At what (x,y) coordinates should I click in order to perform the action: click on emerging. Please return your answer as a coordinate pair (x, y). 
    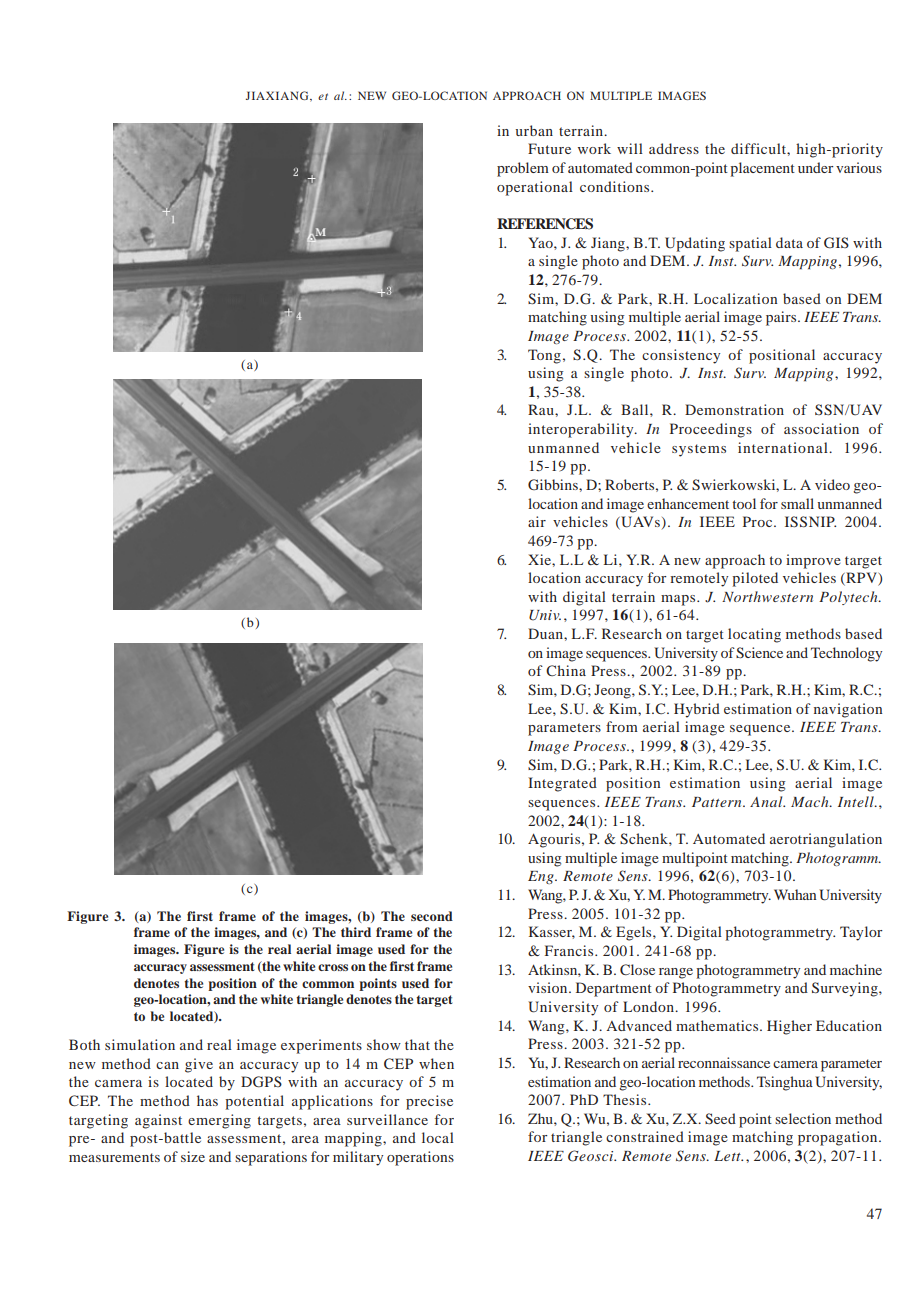
    Looking at the image, I should click on (219, 1121).
